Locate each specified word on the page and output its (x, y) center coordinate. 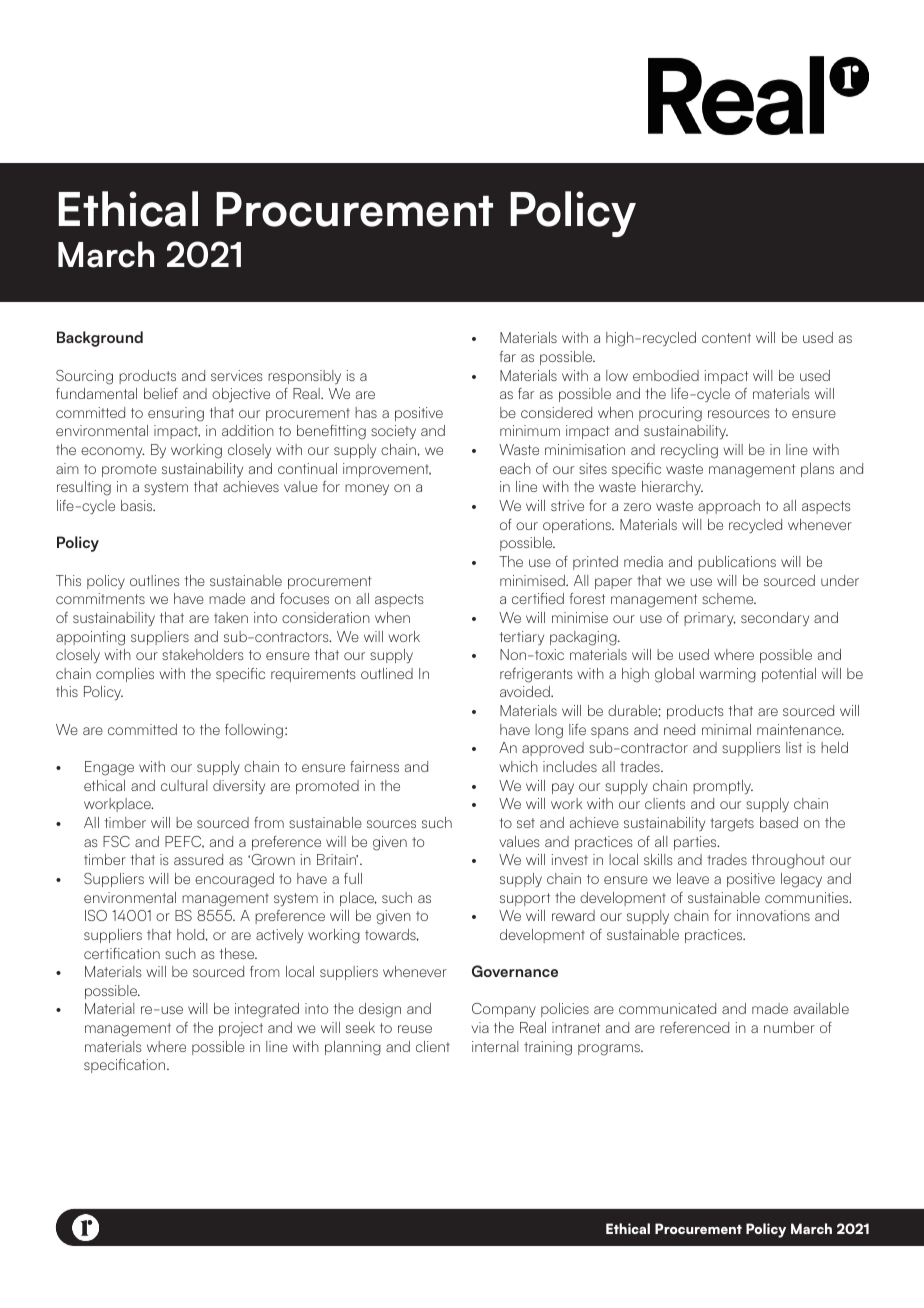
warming (728, 675)
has (366, 412)
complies (125, 675)
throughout (788, 861)
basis (138, 505)
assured (198, 859)
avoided (526, 691)
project (241, 1029)
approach (729, 507)
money (367, 489)
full (353, 878)
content (726, 338)
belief (161, 393)
